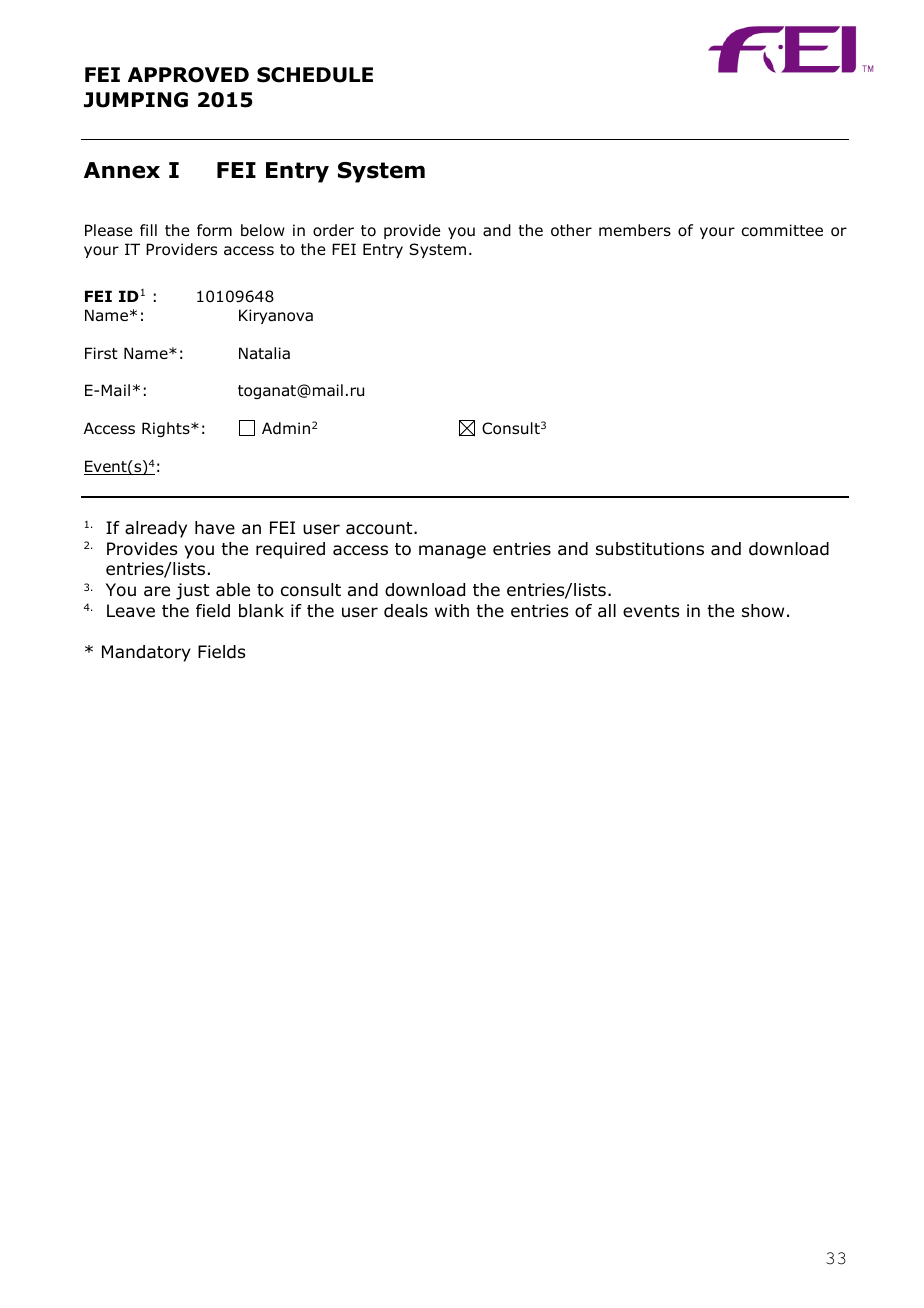 This screenshot has width=924, height=1308. What do you see at coordinates (264, 353) in the screenshot?
I see `Natalia` at bounding box center [264, 353].
